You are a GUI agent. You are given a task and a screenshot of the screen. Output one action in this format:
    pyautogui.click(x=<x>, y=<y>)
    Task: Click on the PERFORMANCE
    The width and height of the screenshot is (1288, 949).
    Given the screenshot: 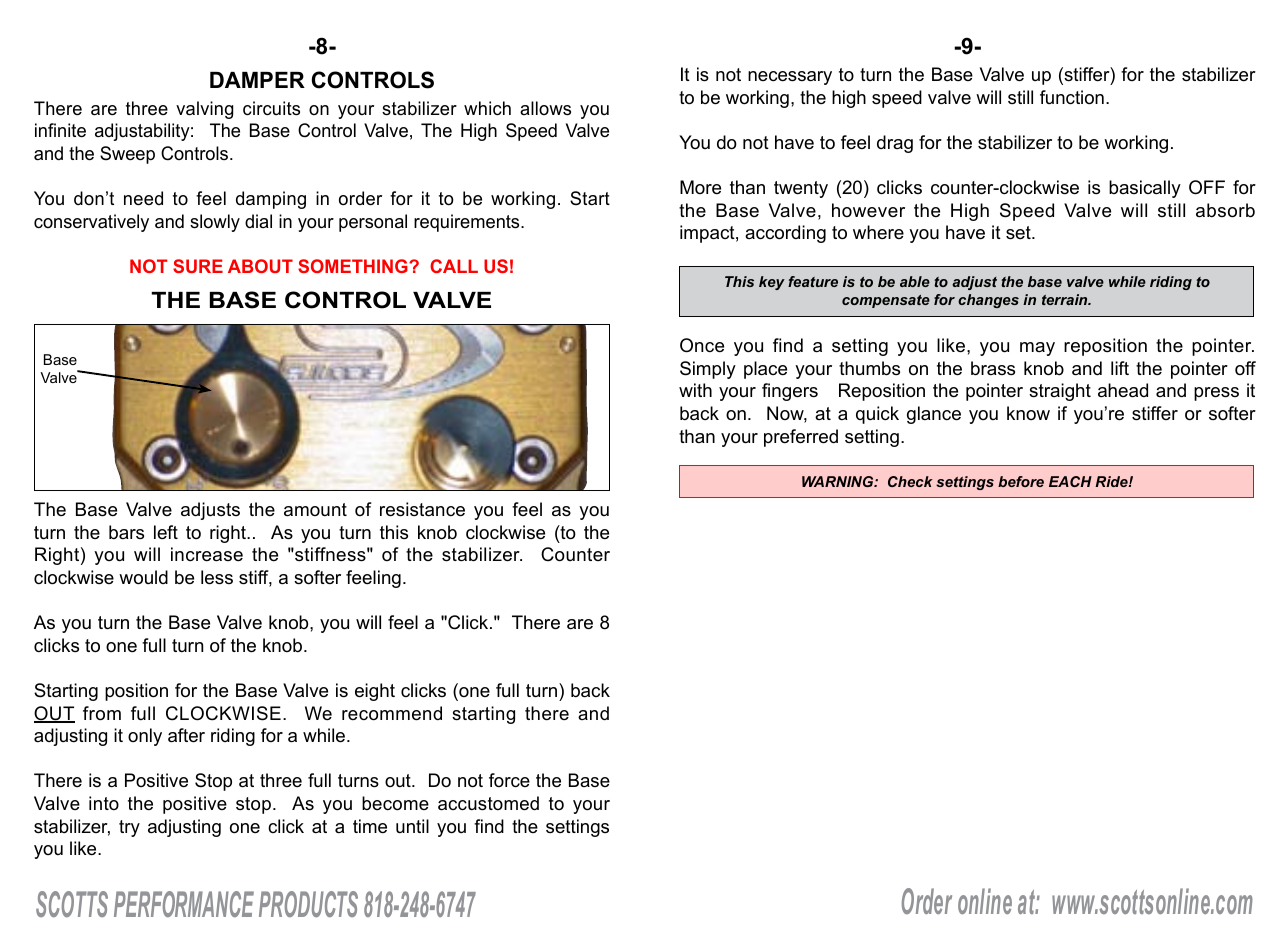 What is the action you would take?
    pyautogui.click(x=184, y=904)
